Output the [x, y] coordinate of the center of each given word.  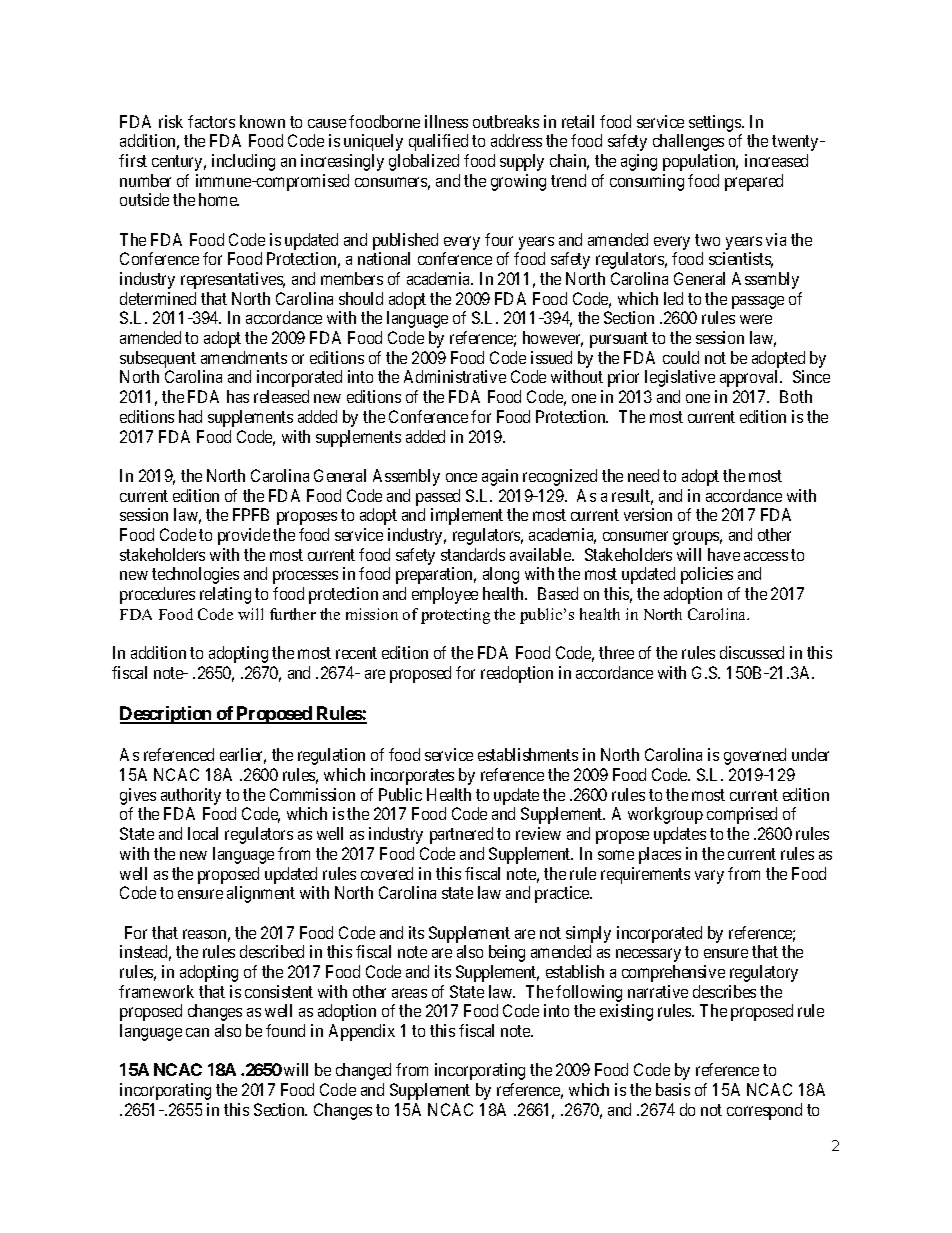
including [243, 162]
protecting [455, 616]
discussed [752, 652]
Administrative [455, 376]
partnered [461, 835]
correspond [764, 1111]
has [238, 396]
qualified [438, 142]
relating [225, 595]
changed [363, 1071]
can [197, 1032]
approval [750, 378]
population [700, 162]
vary [709, 877]
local [203, 833]
